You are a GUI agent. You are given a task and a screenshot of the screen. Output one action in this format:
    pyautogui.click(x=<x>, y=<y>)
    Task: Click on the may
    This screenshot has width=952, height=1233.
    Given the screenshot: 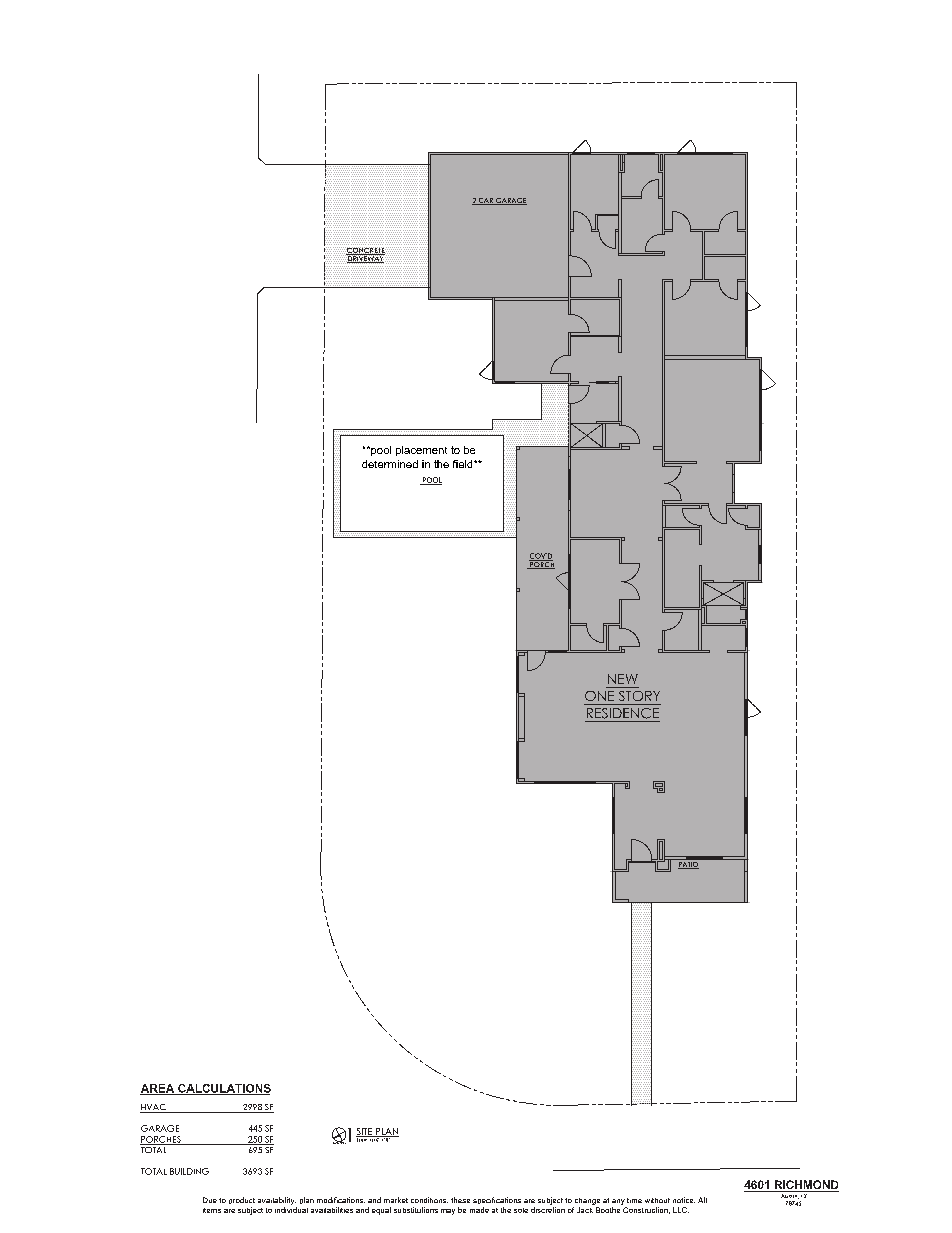 What is the action you would take?
    pyautogui.click(x=448, y=1212)
